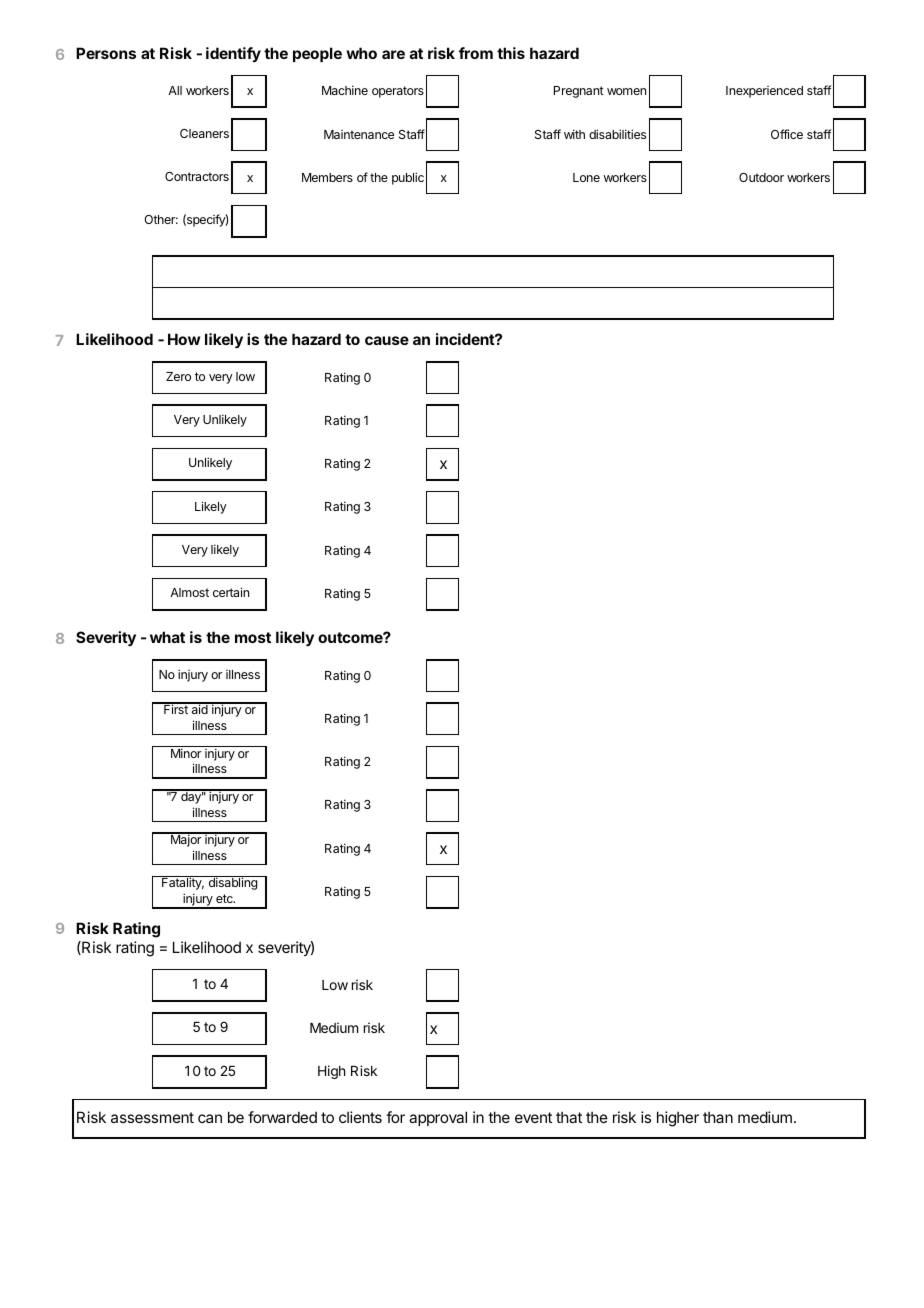 The width and height of the page is (924, 1308). What do you see at coordinates (718, 1117) in the page?
I see `than` at bounding box center [718, 1117].
